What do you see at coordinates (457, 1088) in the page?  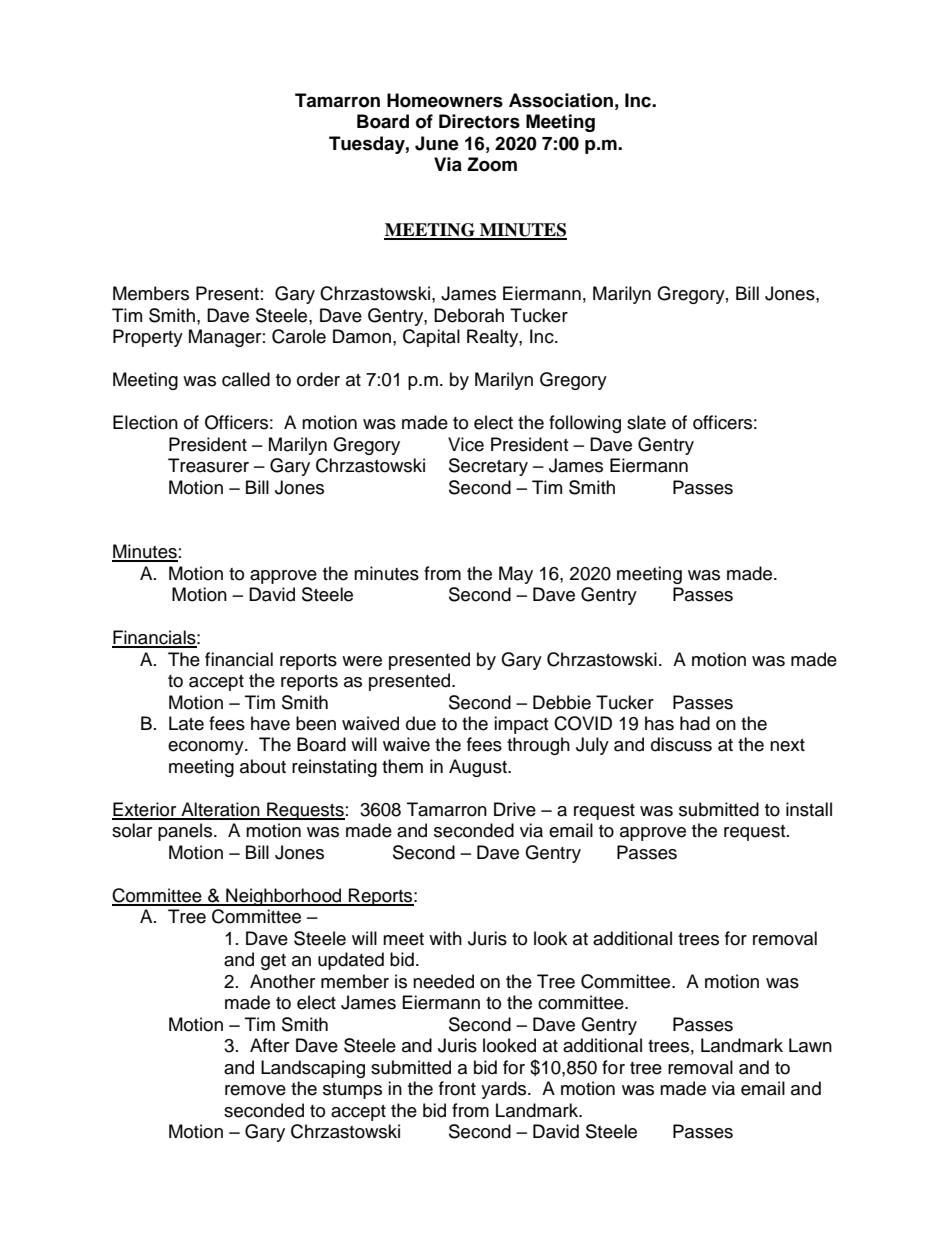 I see `front` at bounding box center [457, 1088].
